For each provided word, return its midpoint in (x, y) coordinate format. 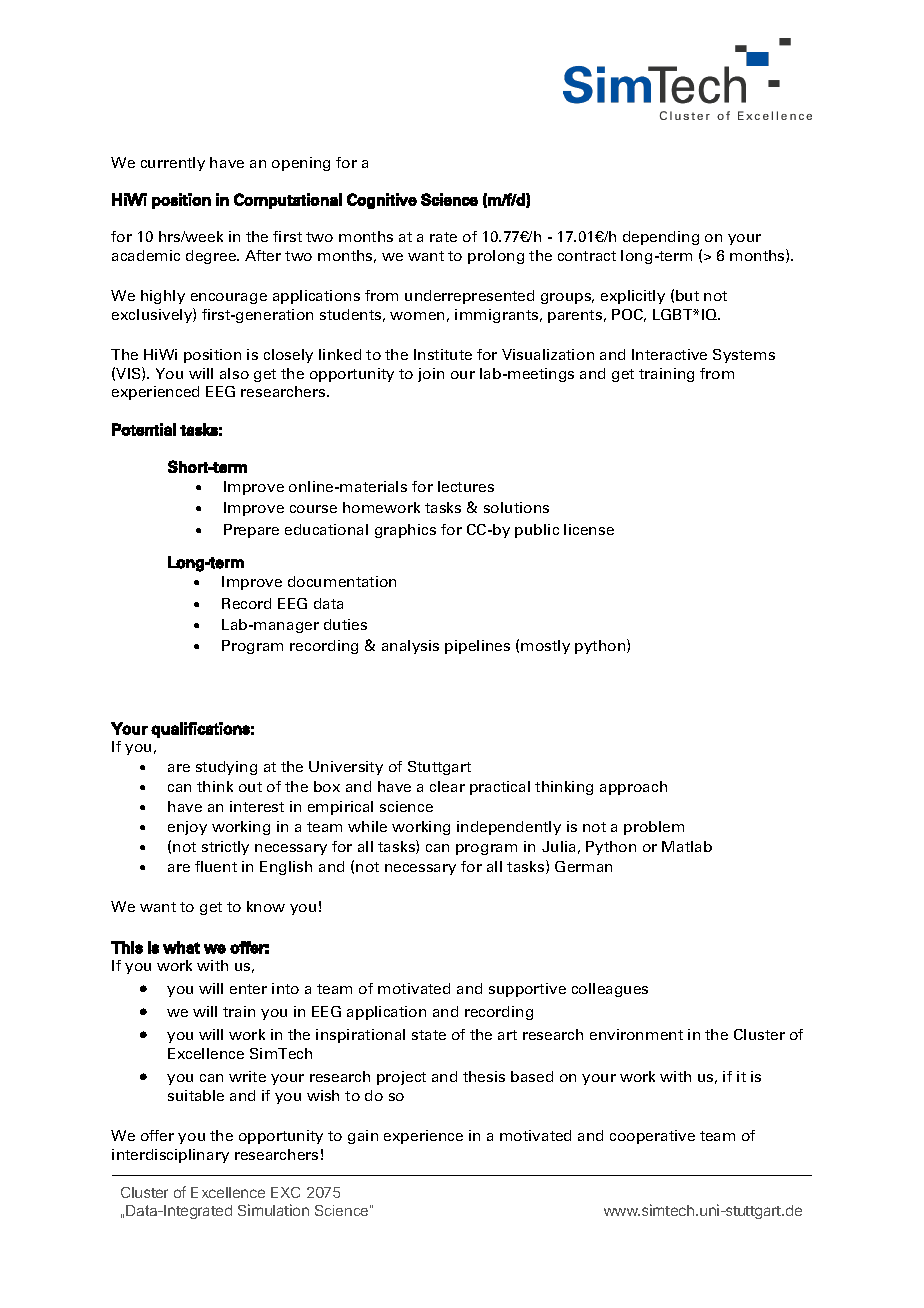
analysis (410, 647)
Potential (144, 429)
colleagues (610, 990)
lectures (466, 486)
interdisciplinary (170, 1156)
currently (173, 164)
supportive (527, 990)
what (181, 947)
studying (226, 768)
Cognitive (382, 201)
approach (633, 788)
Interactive (669, 354)
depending (661, 238)
